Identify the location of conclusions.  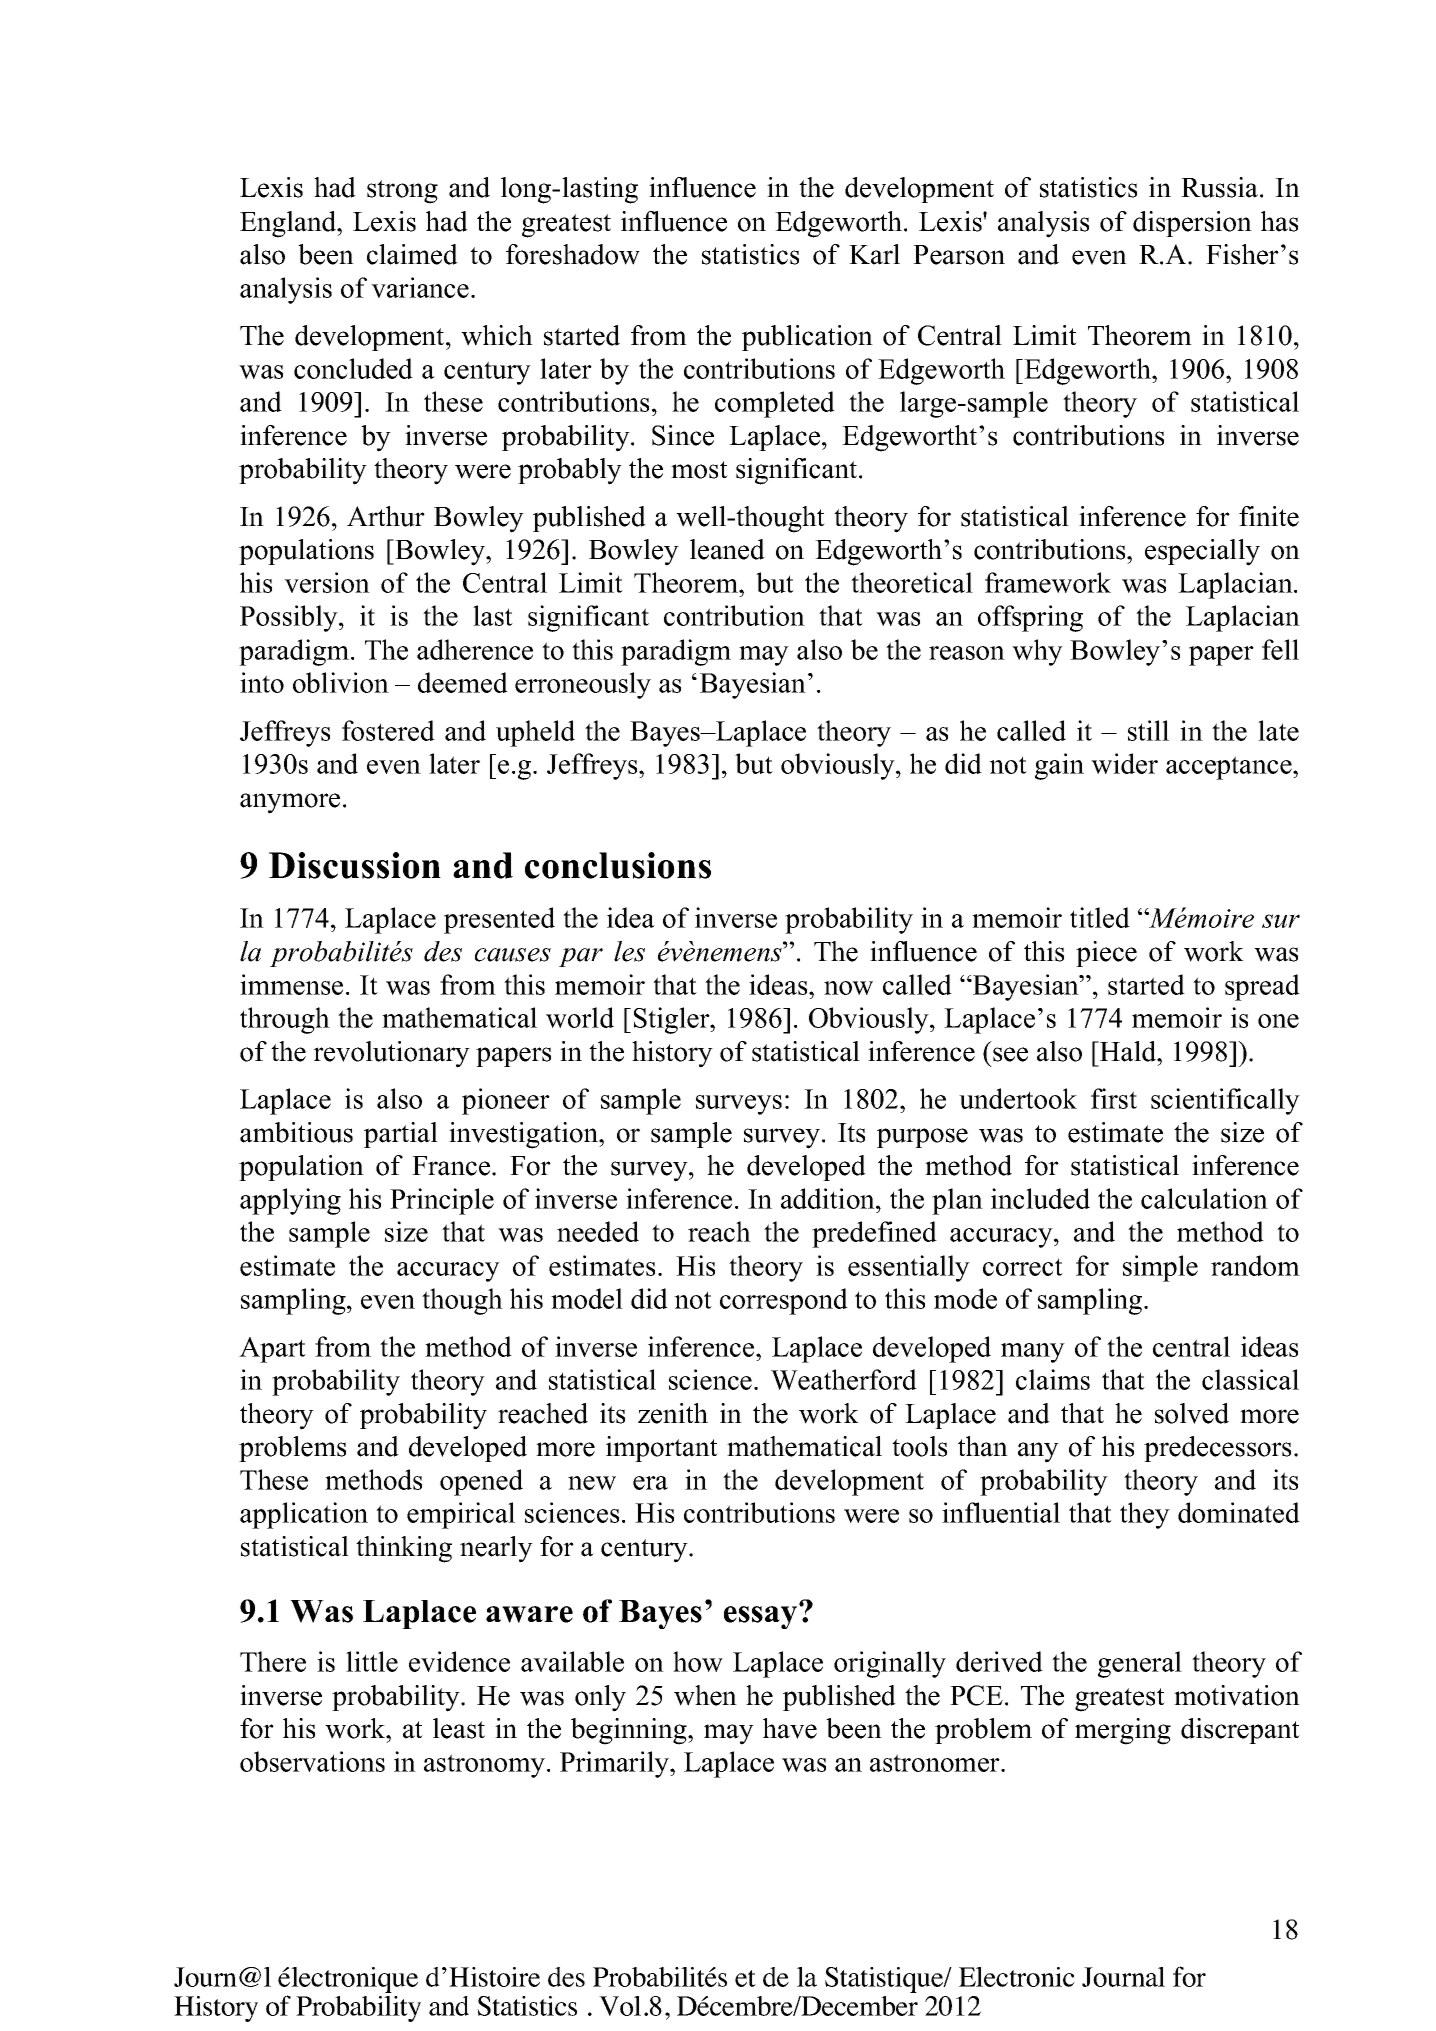
(618, 865).
